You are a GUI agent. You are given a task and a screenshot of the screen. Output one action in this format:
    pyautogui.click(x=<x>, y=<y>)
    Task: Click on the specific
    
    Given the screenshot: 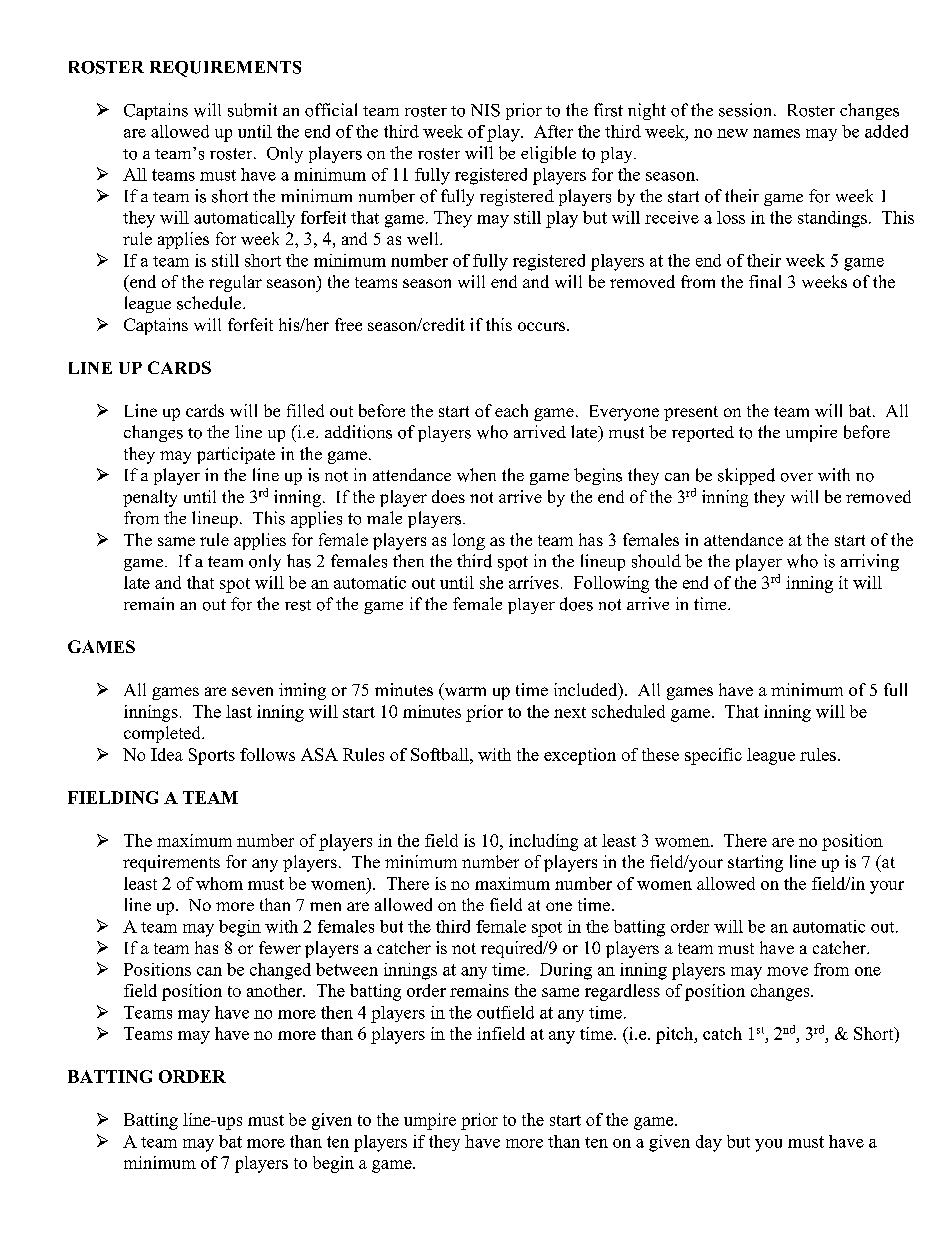 What is the action you would take?
    pyautogui.click(x=713, y=756)
